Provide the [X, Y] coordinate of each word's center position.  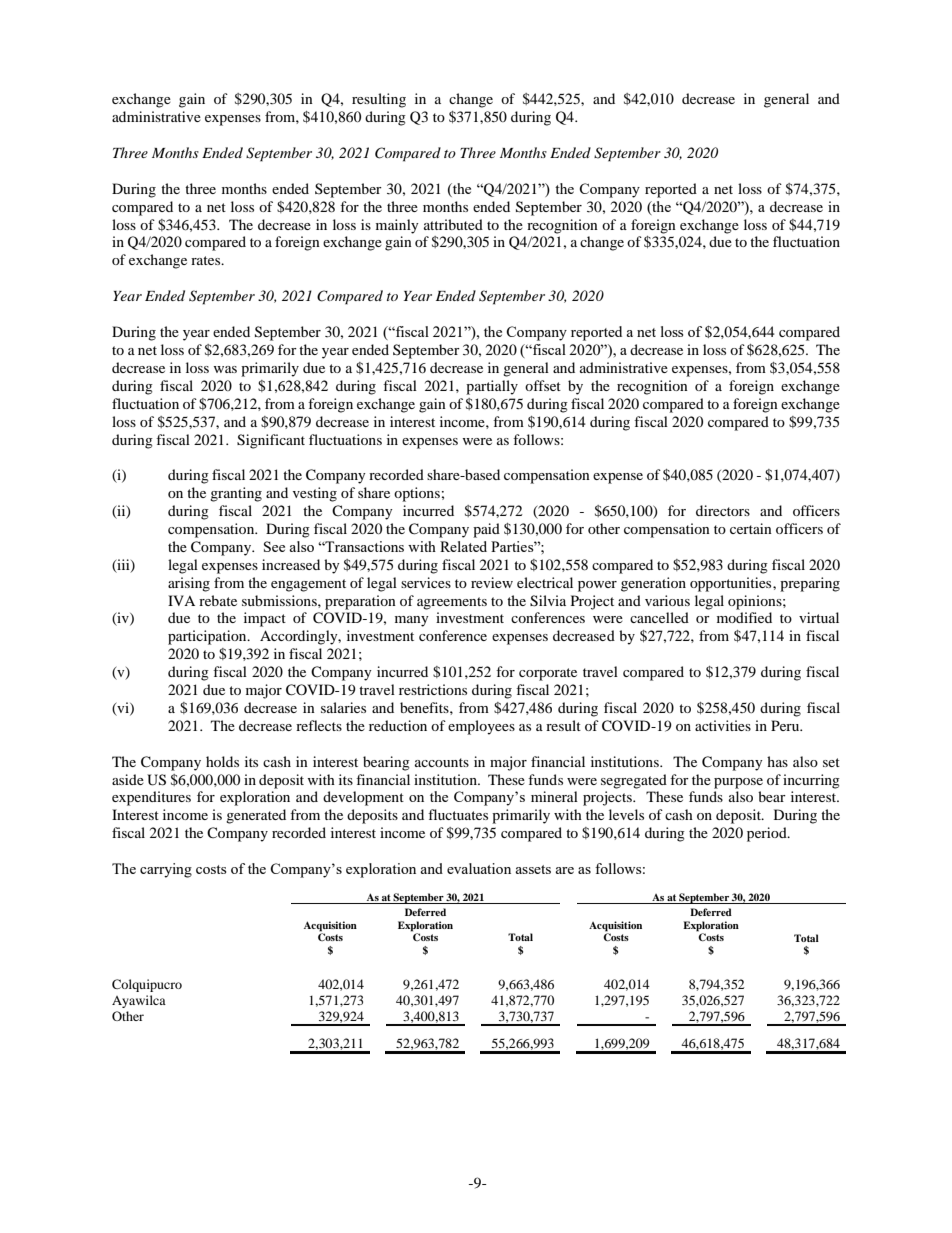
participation [208, 637]
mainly [397, 226]
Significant [271, 441]
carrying [166, 870]
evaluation [479, 868]
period [768, 834]
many [412, 621]
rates [207, 260]
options [417, 494]
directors [723, 510]
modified [744, 617]
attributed [453, 224]
